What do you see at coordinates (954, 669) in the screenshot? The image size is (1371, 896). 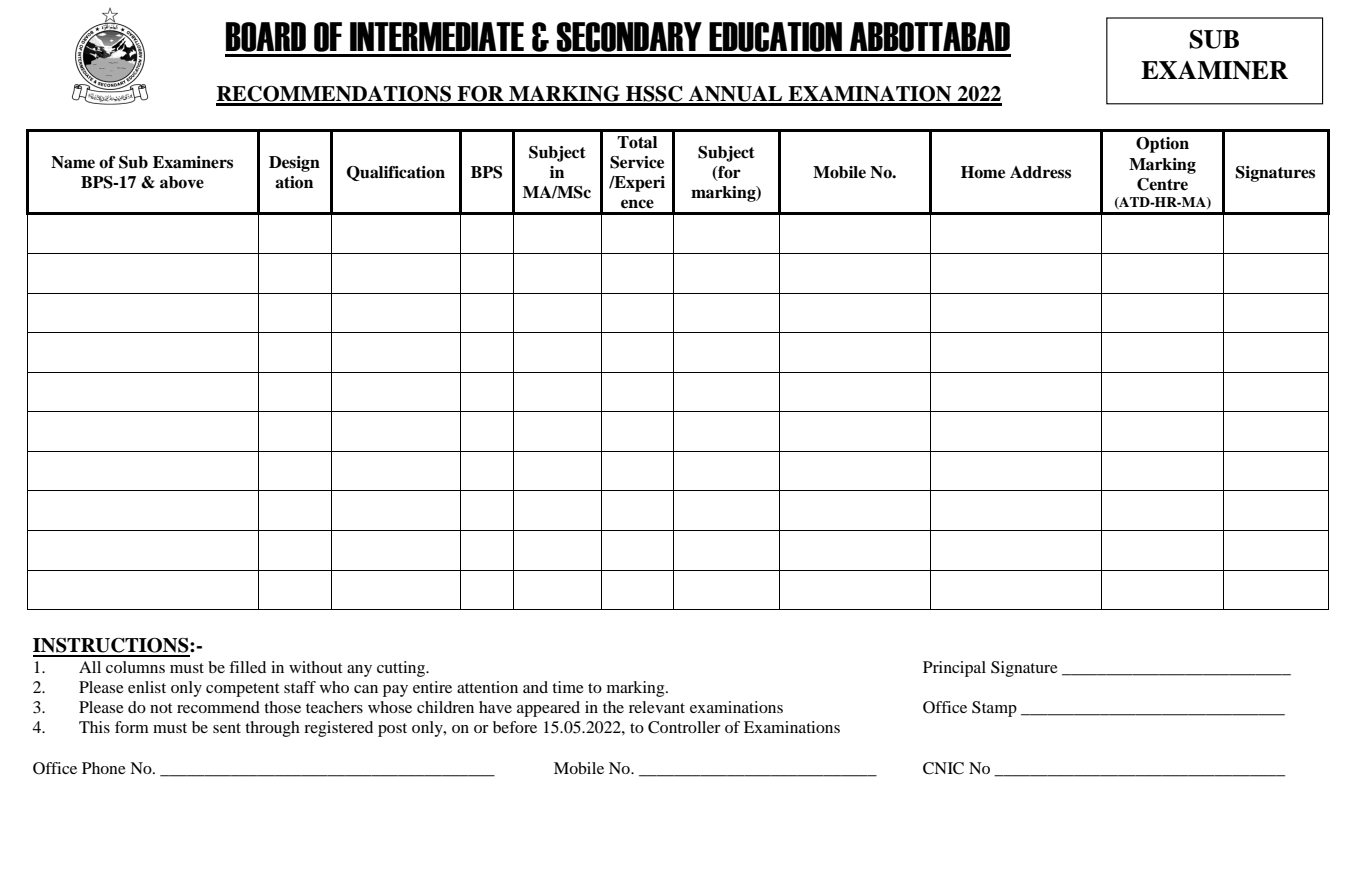 I see `Principal` at bounding box center [954, 669].
